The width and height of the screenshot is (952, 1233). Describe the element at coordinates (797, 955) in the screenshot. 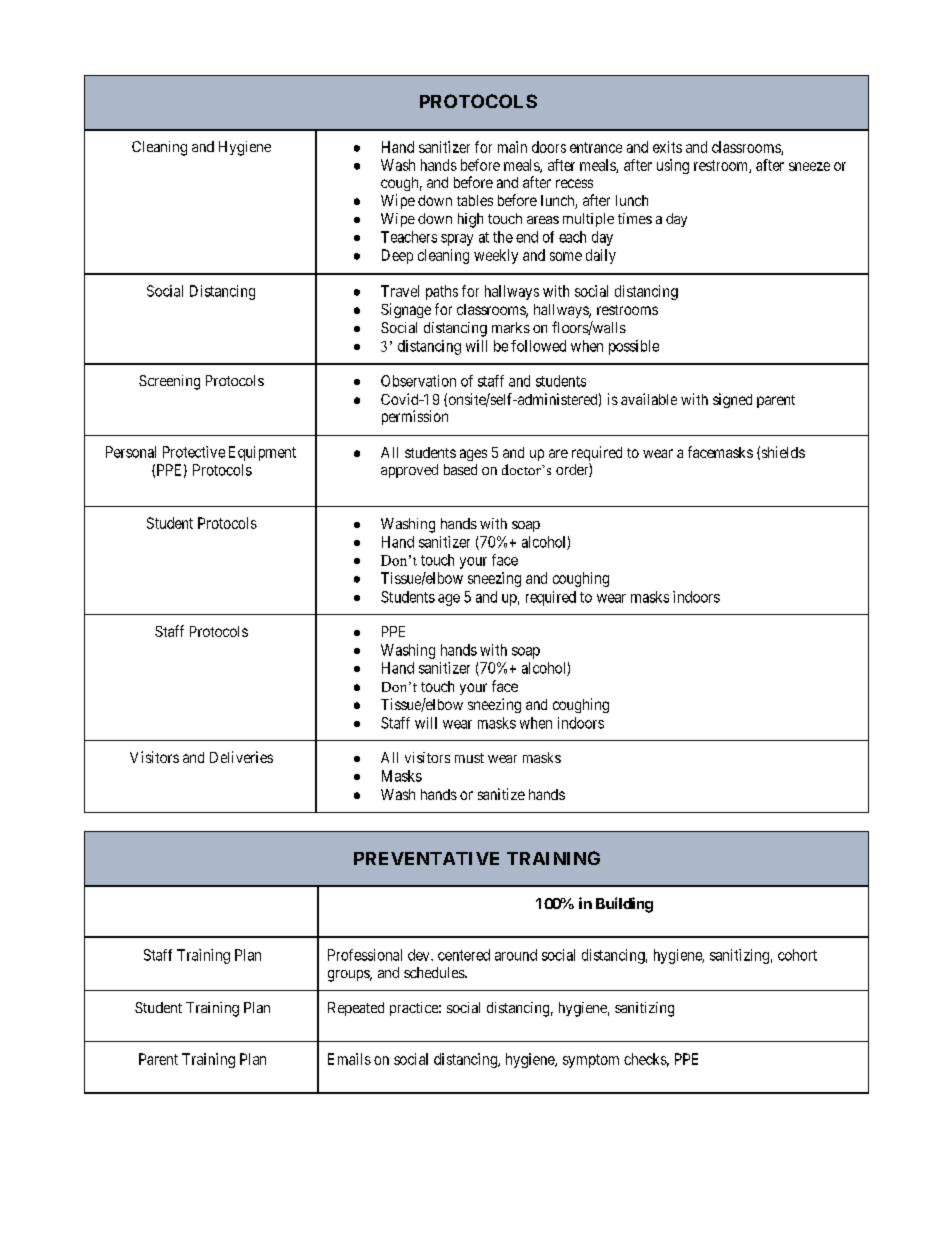

I see `cohort` at that location.
